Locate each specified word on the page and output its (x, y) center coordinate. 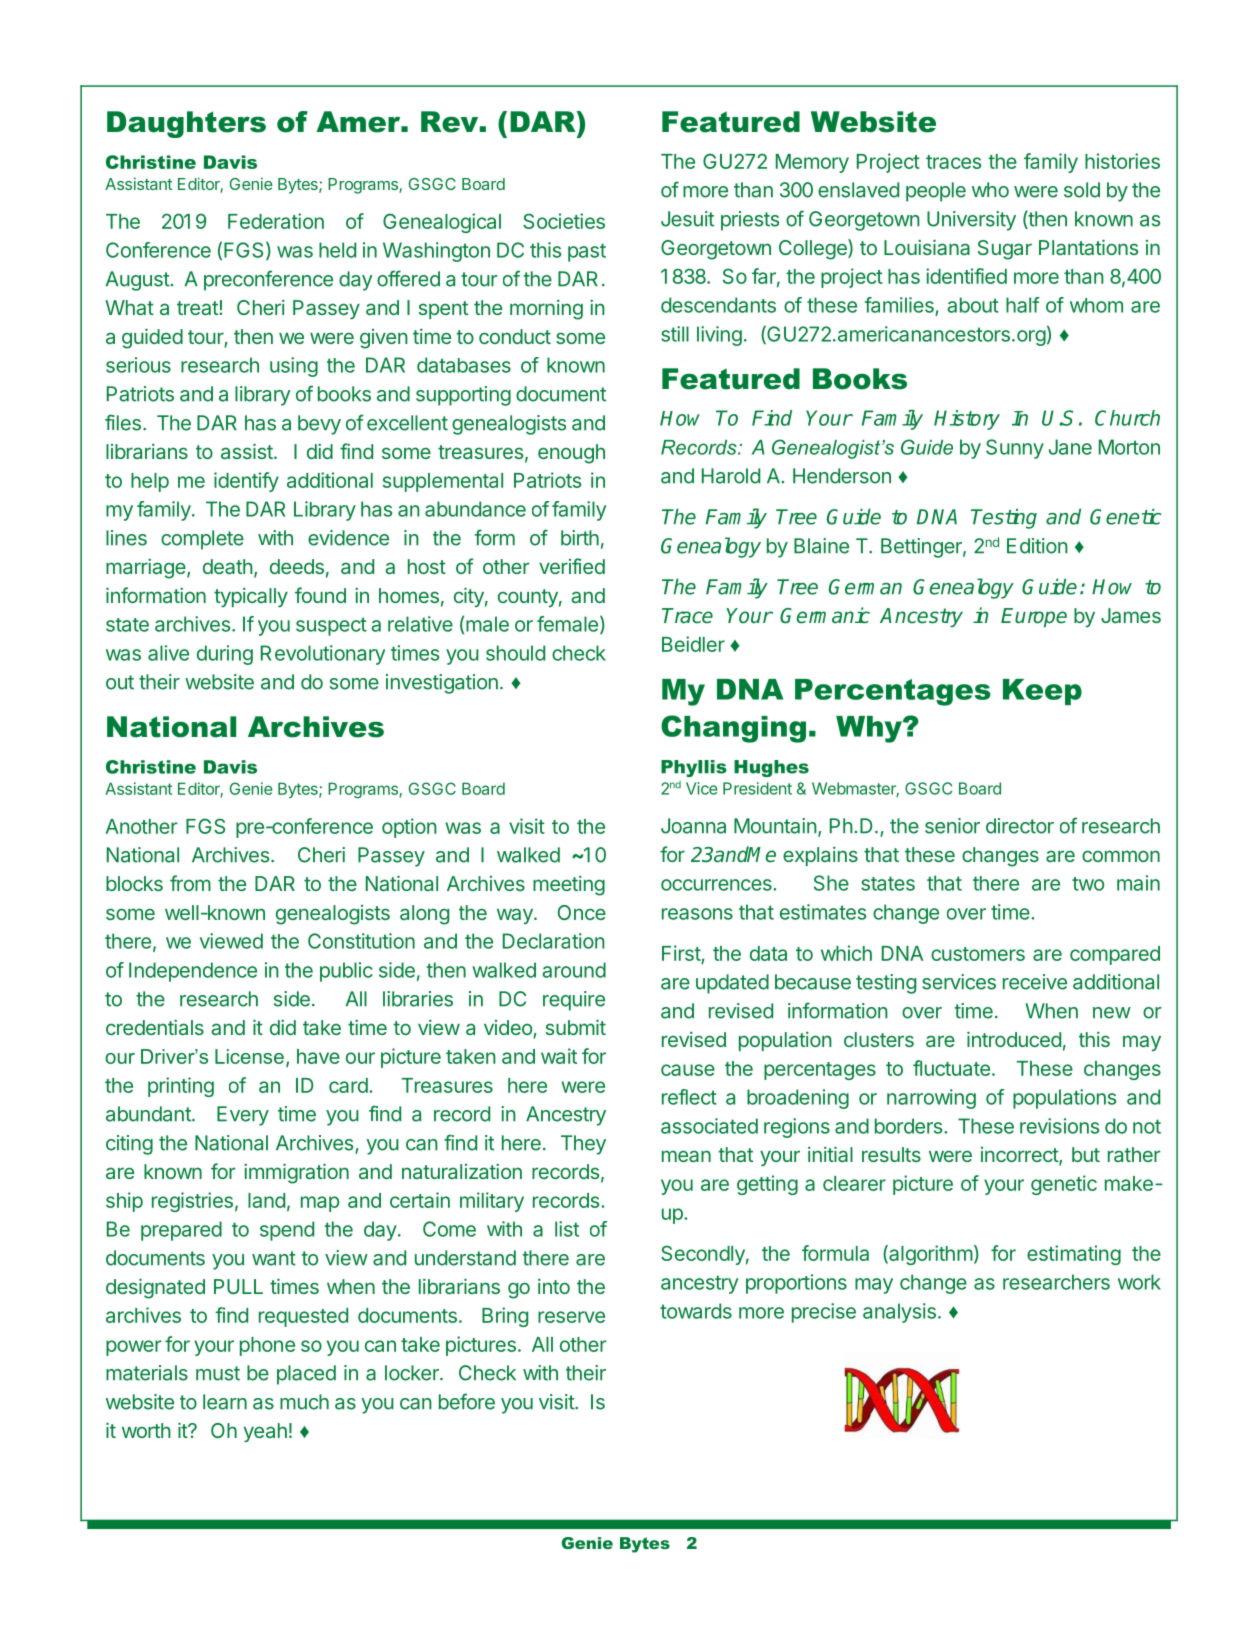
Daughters (186, 124)
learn (225, 1402)
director (1020, 826)
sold (1082, 190)
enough (571, 454)
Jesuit (687, 219)
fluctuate (951, 1068)
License (249, 1056)
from (190, 883)
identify (246, 482)
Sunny (1015, 449)
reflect (689, 1097)
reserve (571, 1317)
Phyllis (694, 768)
